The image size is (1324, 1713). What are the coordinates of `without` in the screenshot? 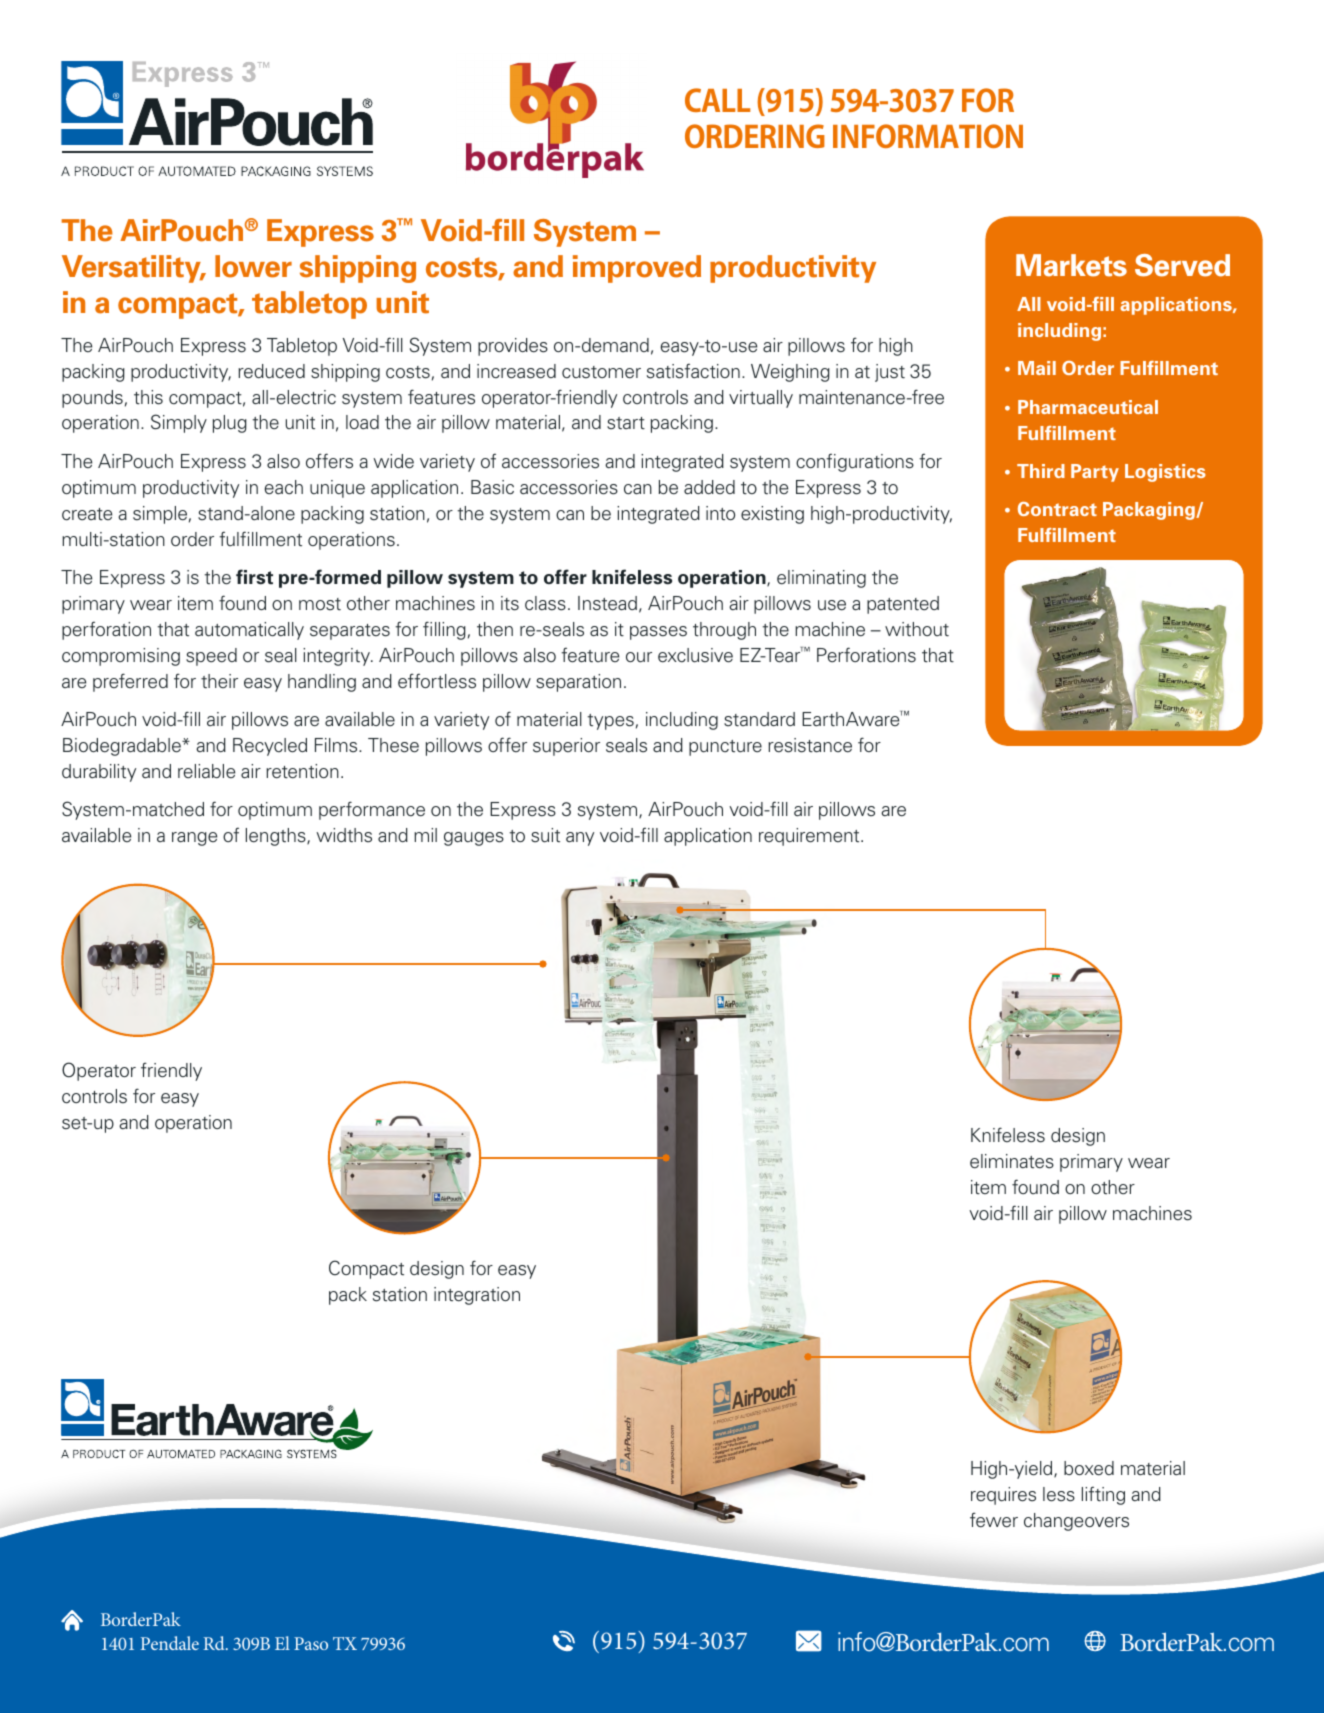 It's located at (917, 629).
